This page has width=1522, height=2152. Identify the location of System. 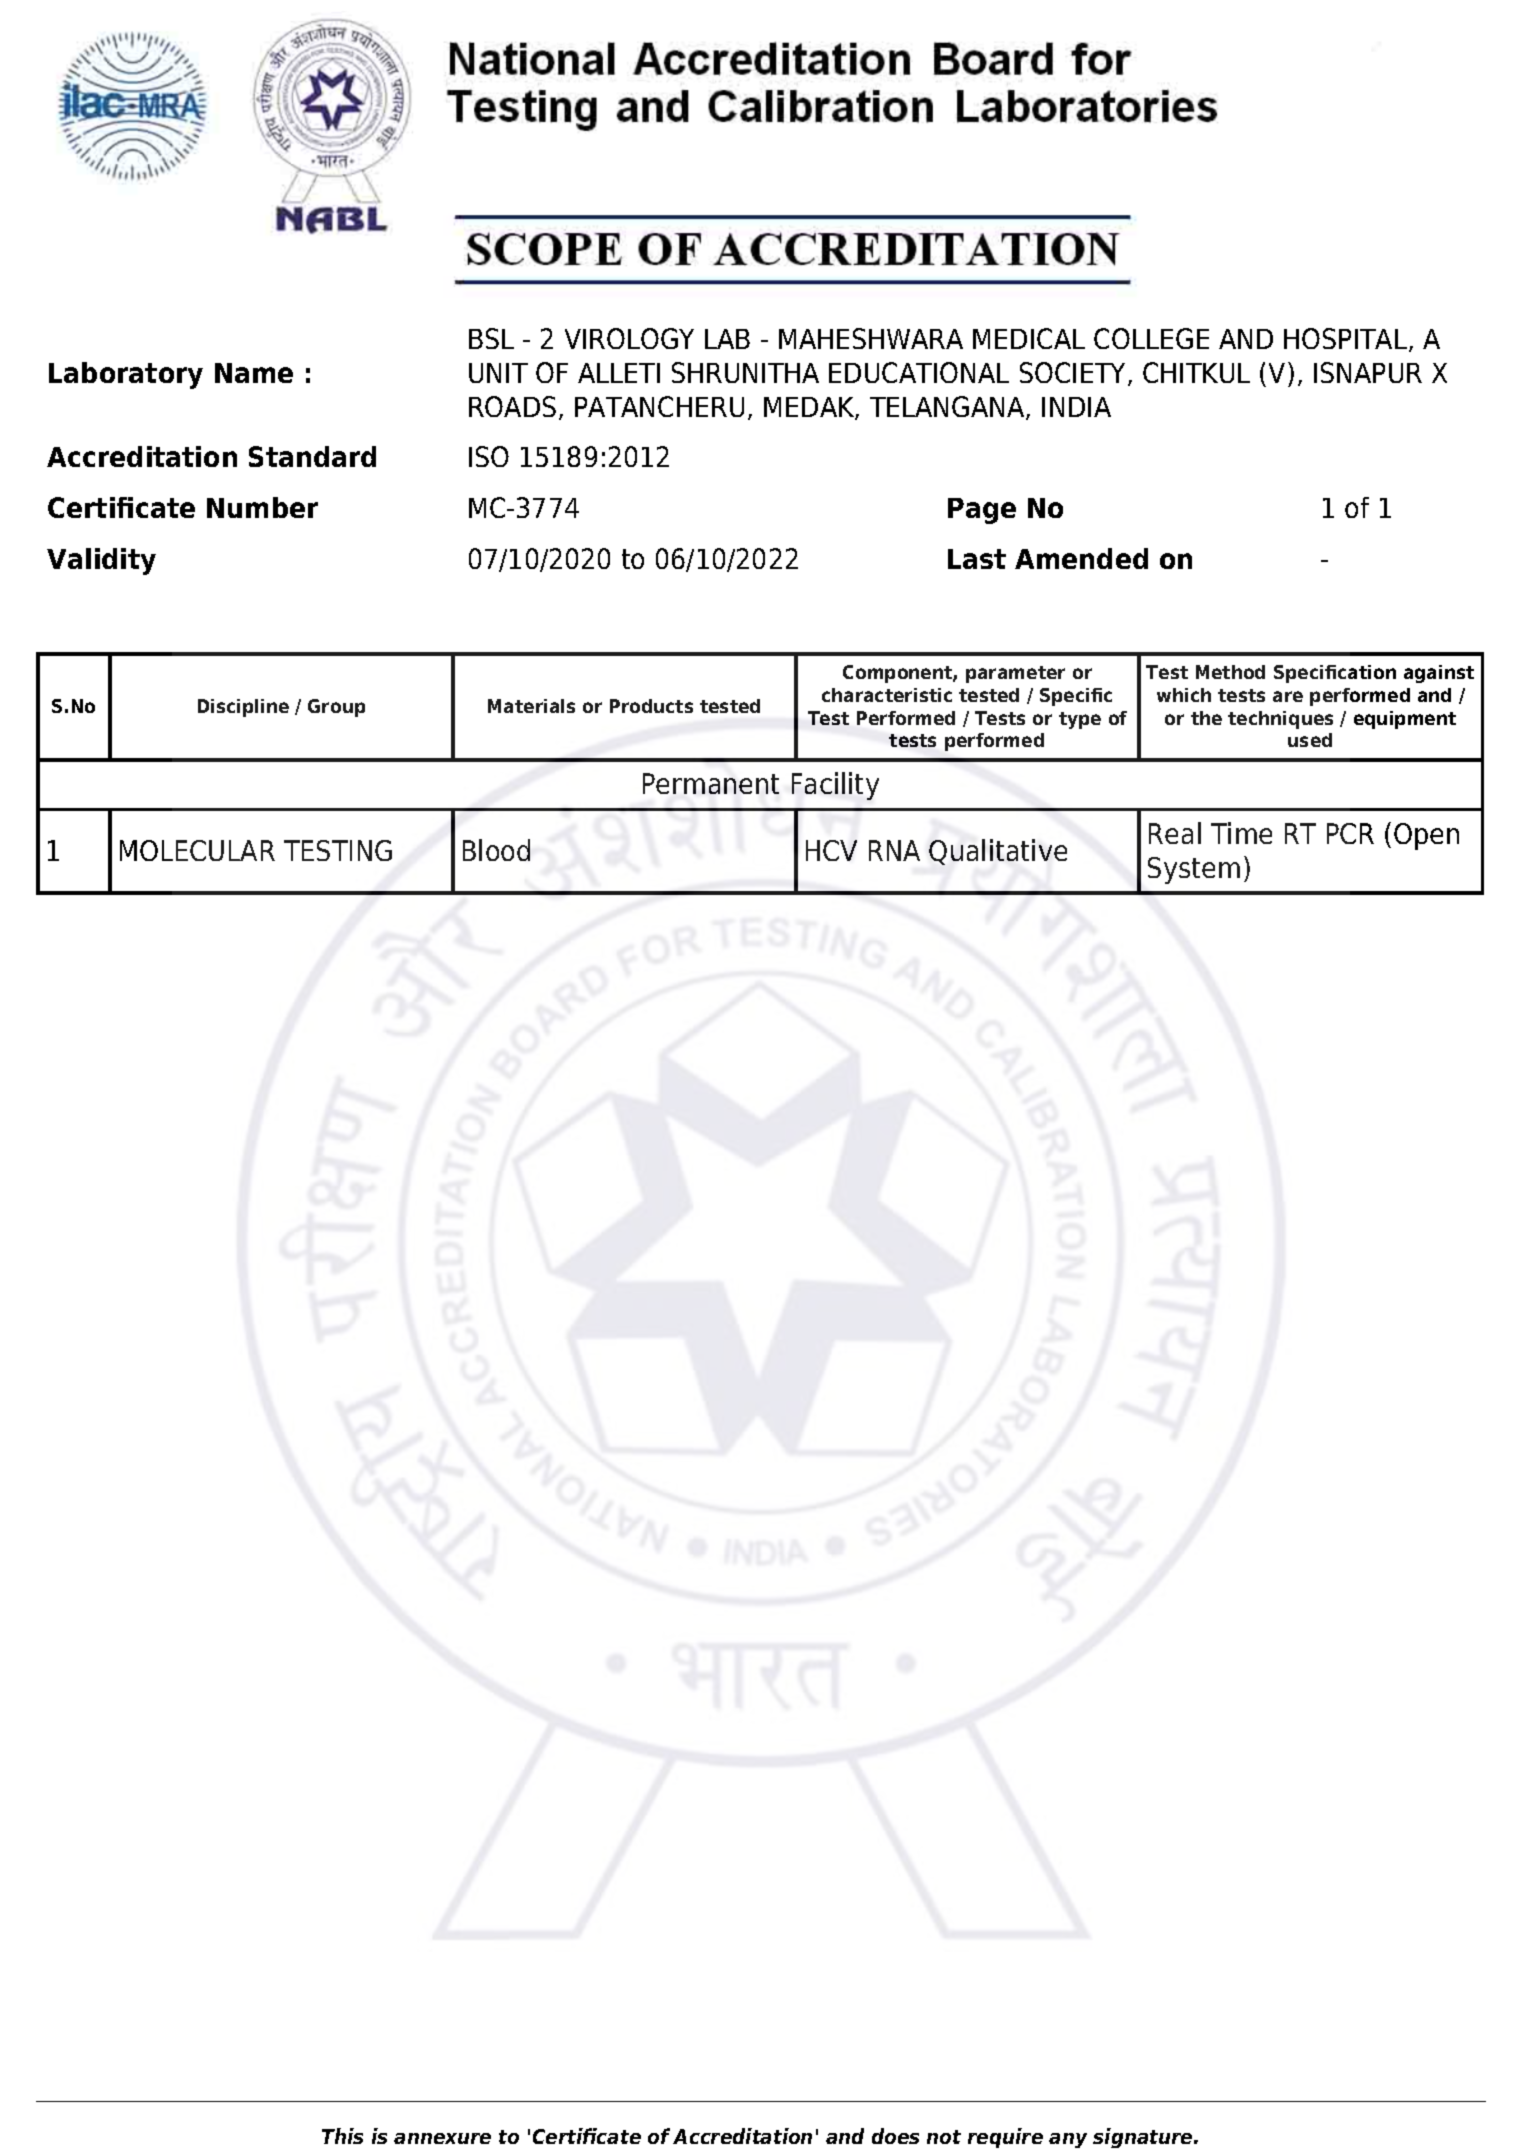
(1194, 870).
